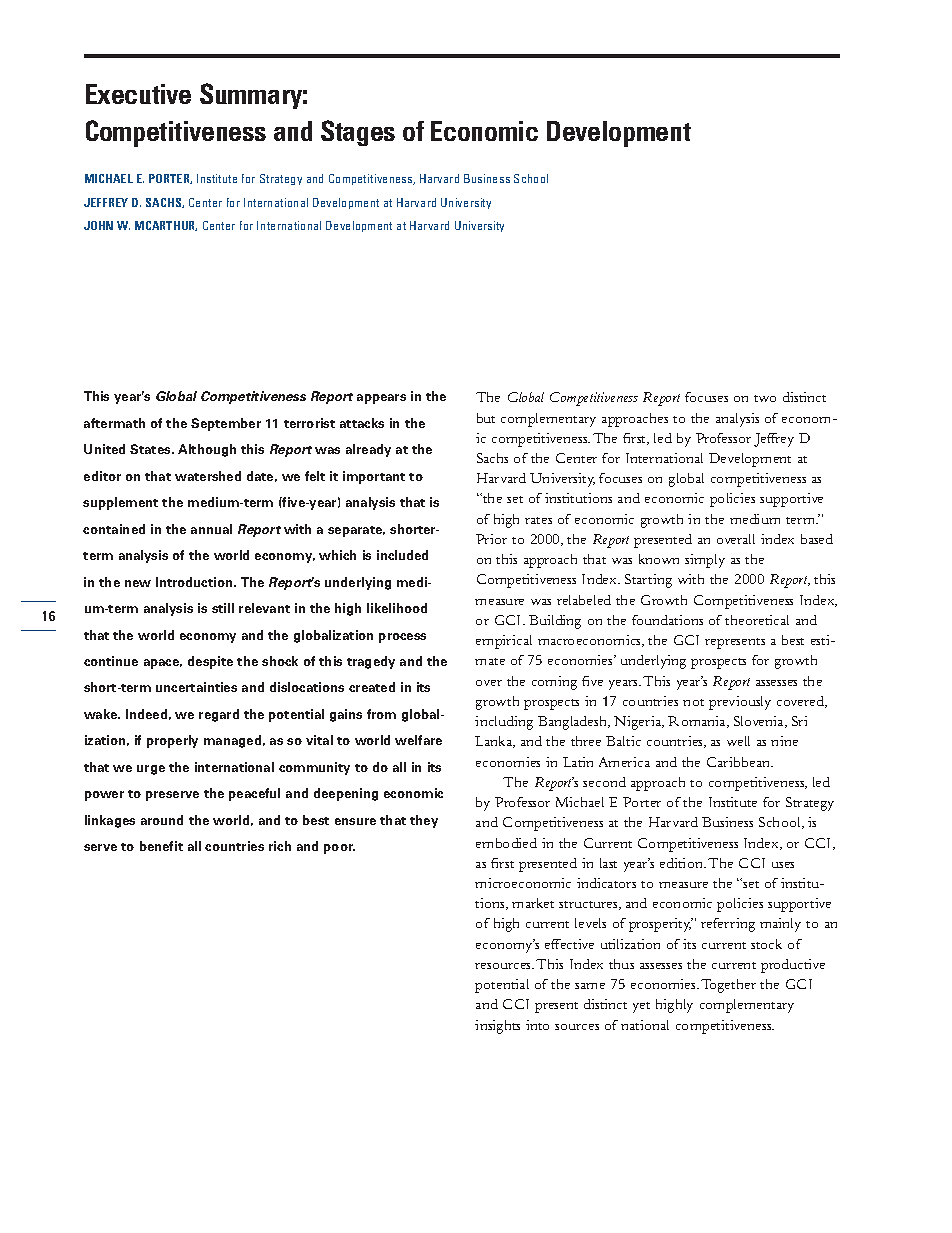 The width and height of the screenshot is (952, 1233). I want to click on two, so click(765, 398).
